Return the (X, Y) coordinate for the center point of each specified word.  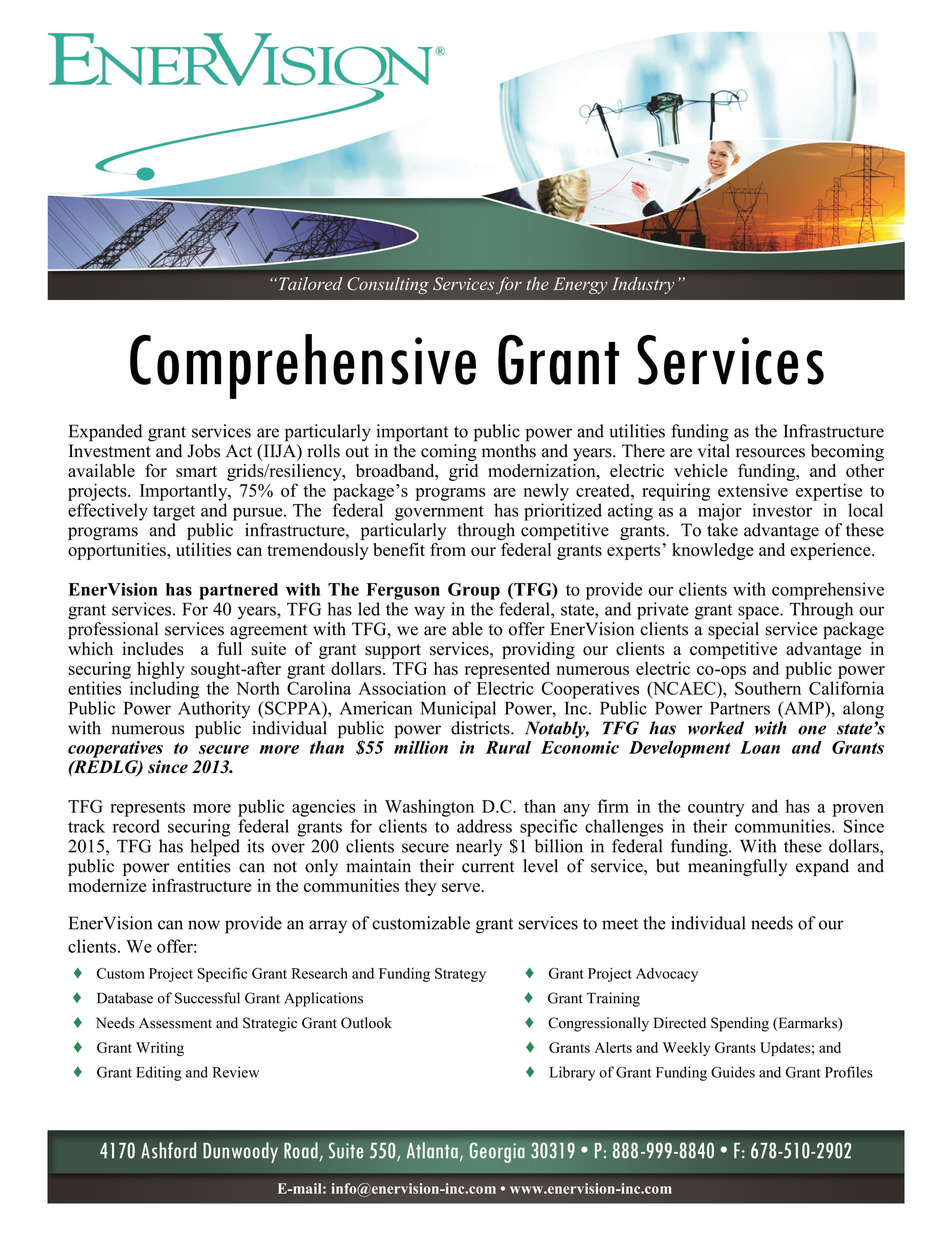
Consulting (388, 285)
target (174, 513)
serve (462, 887)
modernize (107, 885)
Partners (740, 708)
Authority (214, 710)
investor (782, 510)
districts (481, 726)
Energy (580, 285)
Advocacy (667, 975)
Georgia (497, 1152)
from (448, 550)
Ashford (168, 1150)
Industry (643, 285)
